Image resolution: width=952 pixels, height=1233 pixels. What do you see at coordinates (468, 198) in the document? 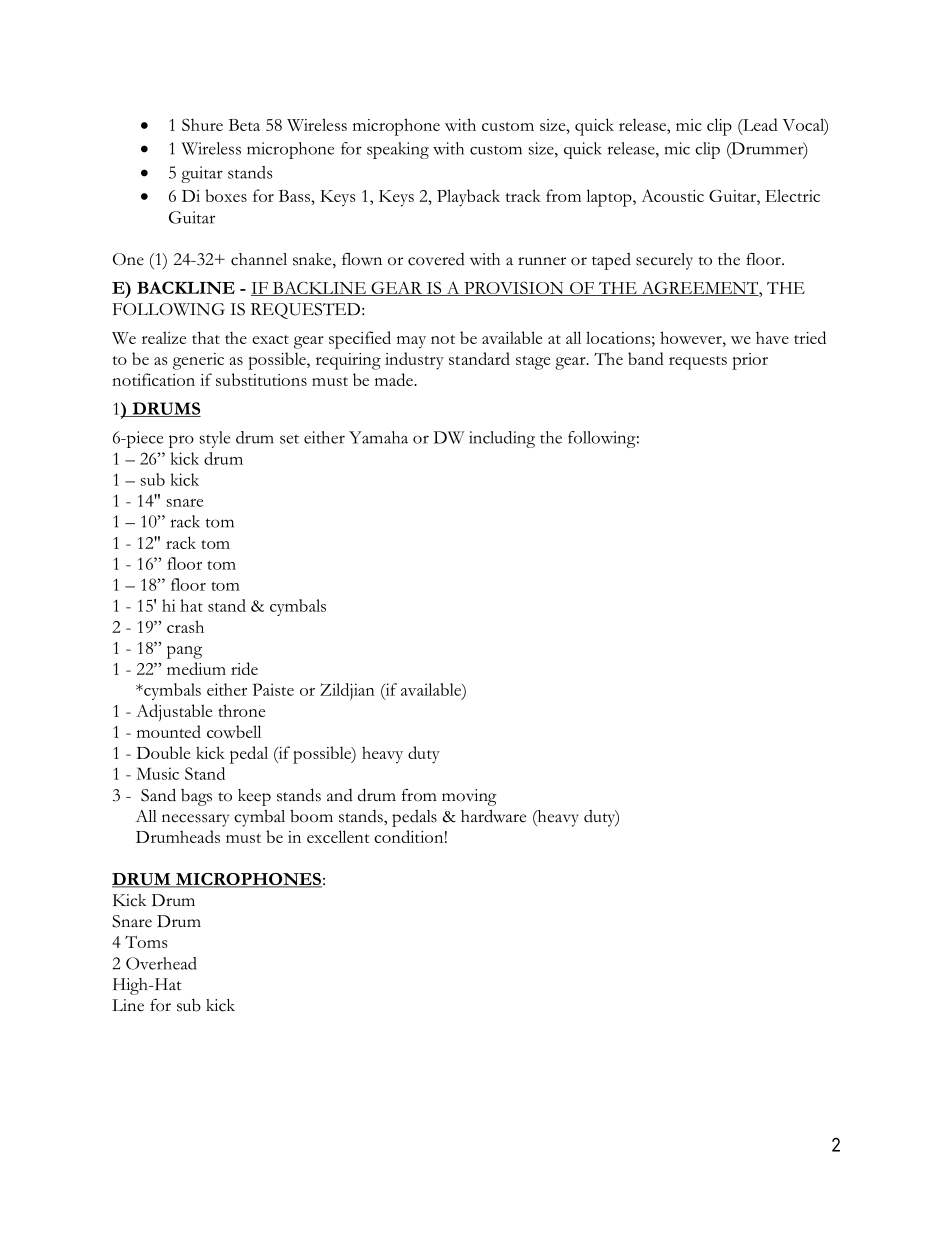
I see `Playback` at bounding box center [468, 198].
